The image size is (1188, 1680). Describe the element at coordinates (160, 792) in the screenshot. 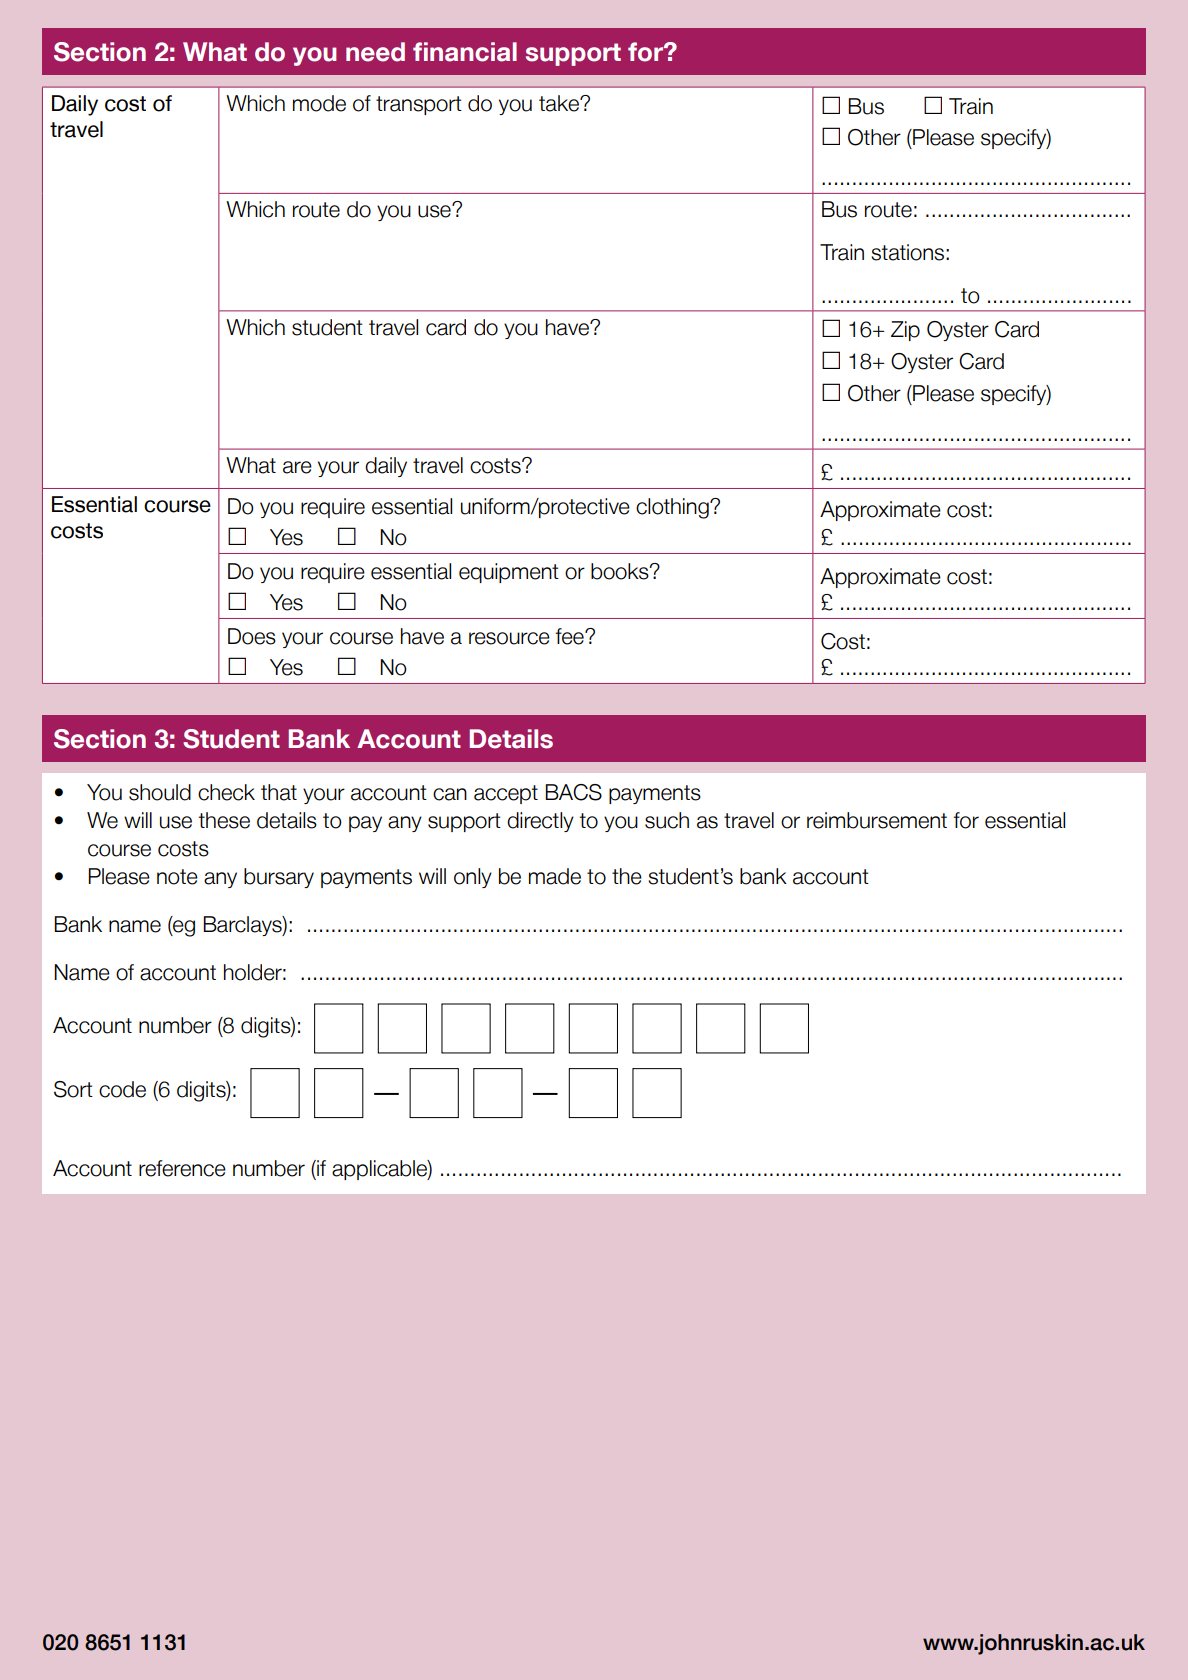

I see `should` at that location.
